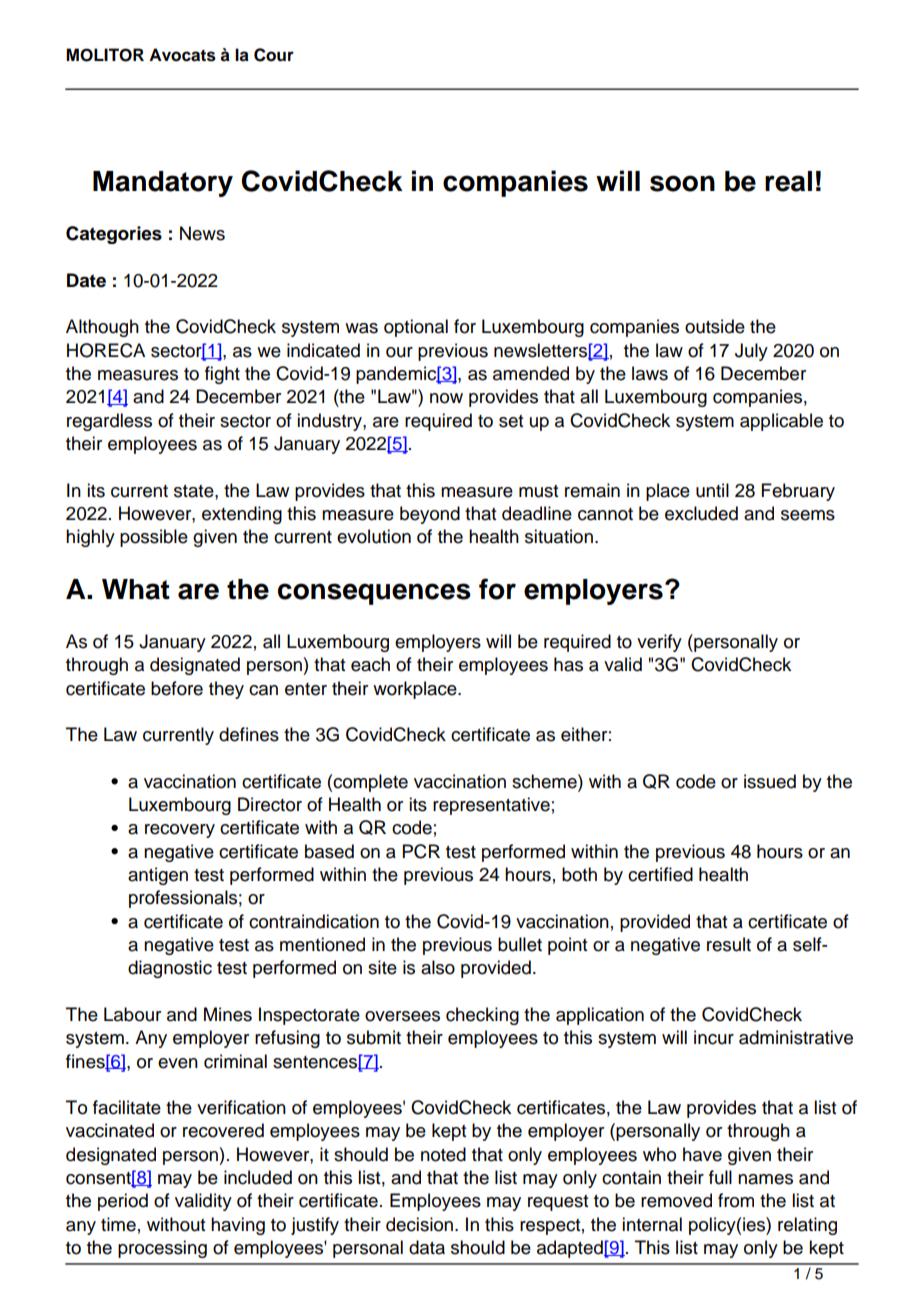 Image resolution: width=924 pixels, height=1308 pixels. What do you see at coordinates (162, 1249) in the screenshot?
I see `processing` at bounding box center [162, 1249].
